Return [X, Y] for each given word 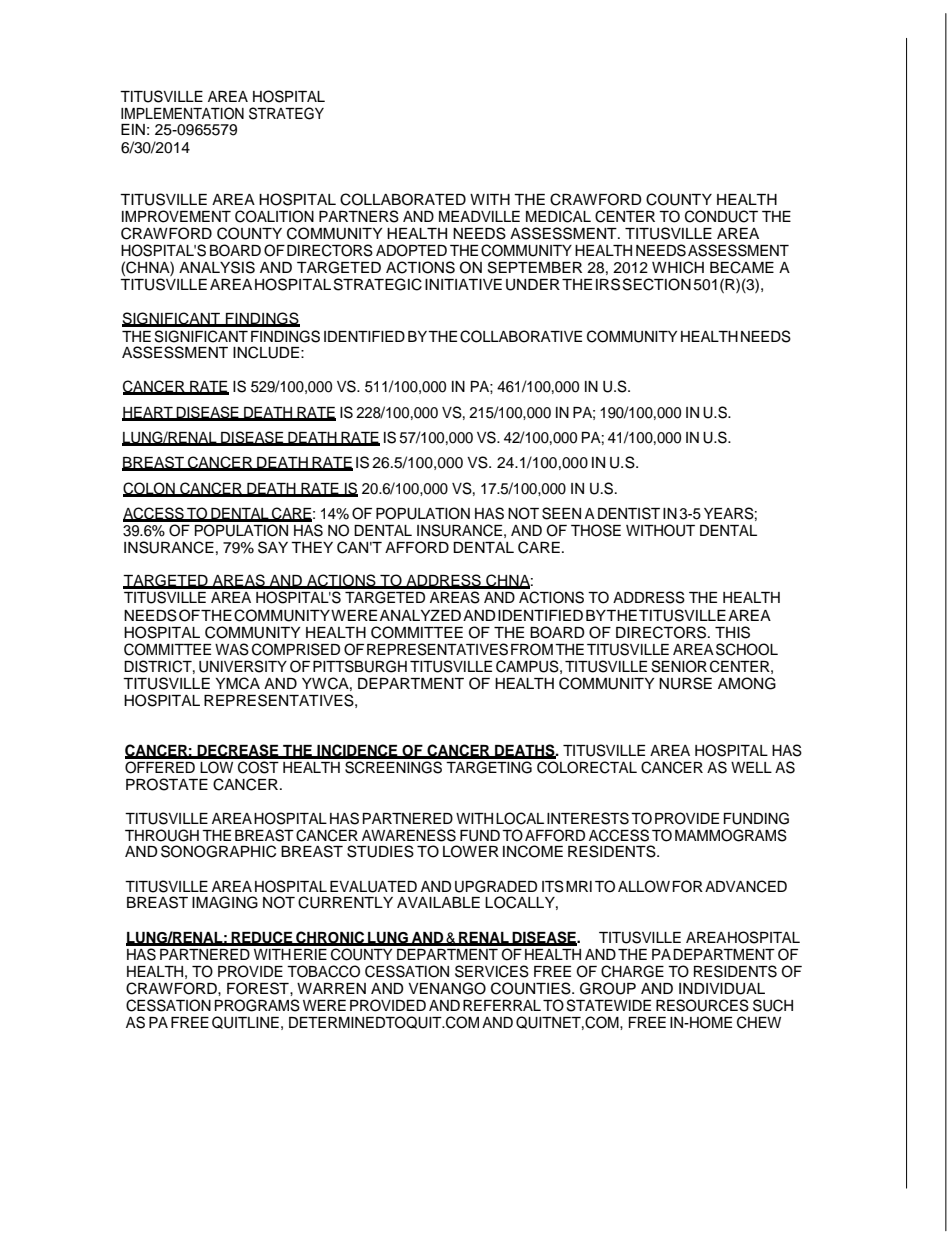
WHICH [678, 267]
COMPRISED [296, 649]
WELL [751, 767]
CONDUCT [721, 216]
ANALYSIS [217, 267]
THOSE [596, 530]
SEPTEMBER [535, 267]
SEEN [561, 513]
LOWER [471, 851]
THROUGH [162, 835]
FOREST [259, 988]
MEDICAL [558, 216]
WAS [232, 649]
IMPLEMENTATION [182, 113]
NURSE [685, 683]
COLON [150, 489]
